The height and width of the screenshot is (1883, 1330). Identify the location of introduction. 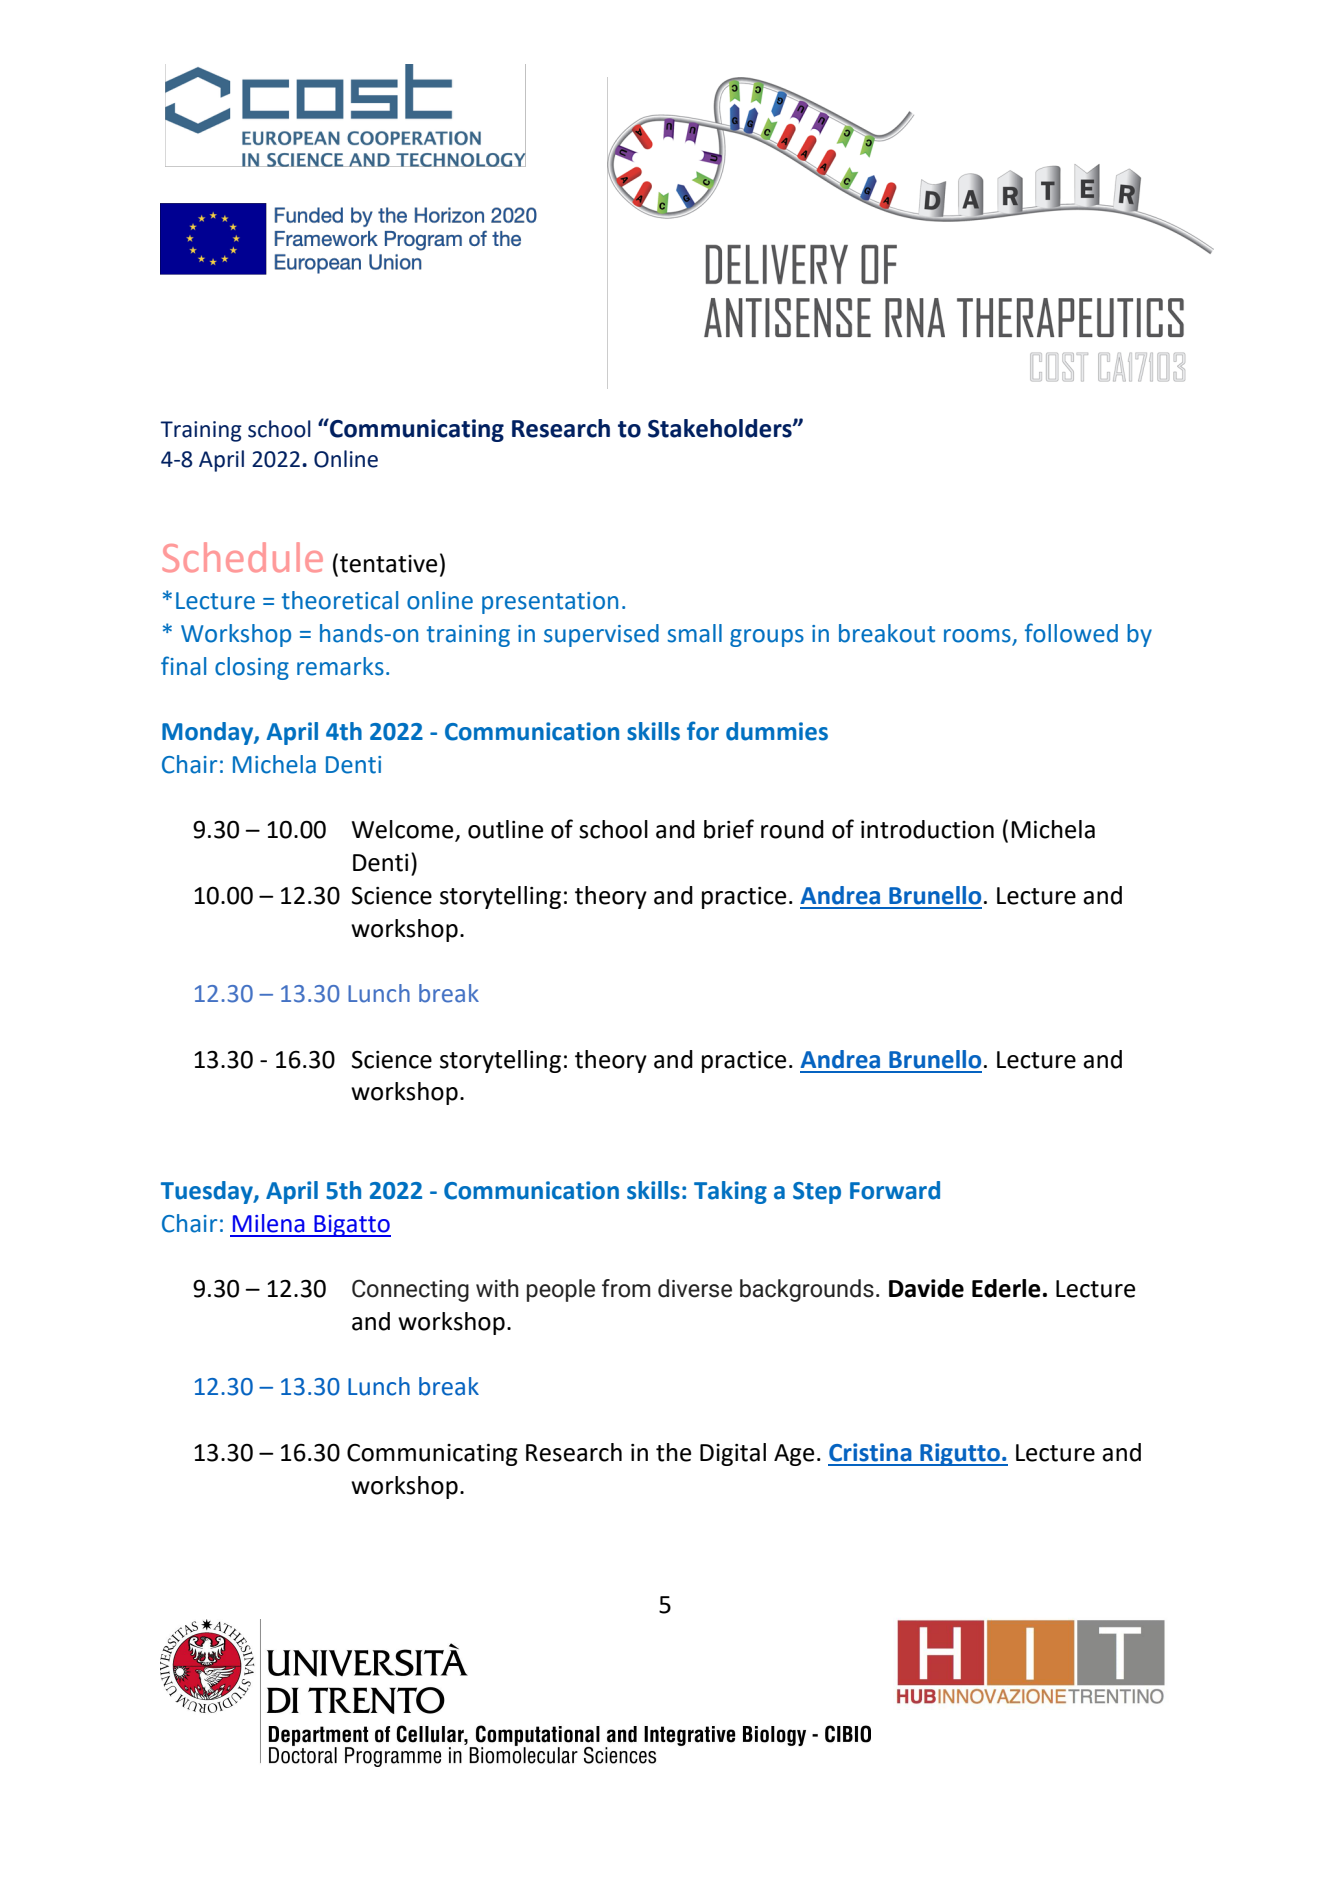
(927, 829).
